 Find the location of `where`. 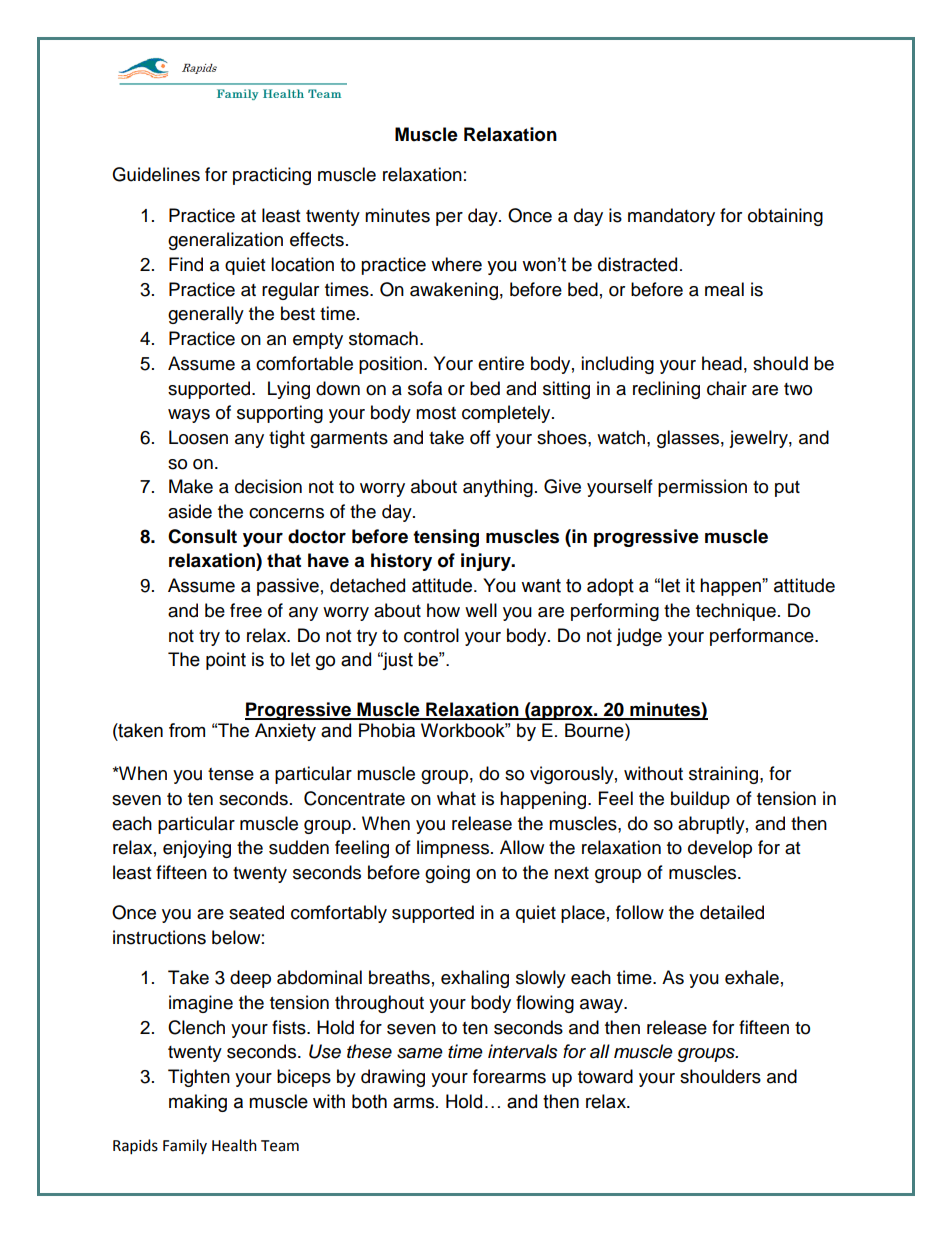

where is located at coordinates (456, 264).
